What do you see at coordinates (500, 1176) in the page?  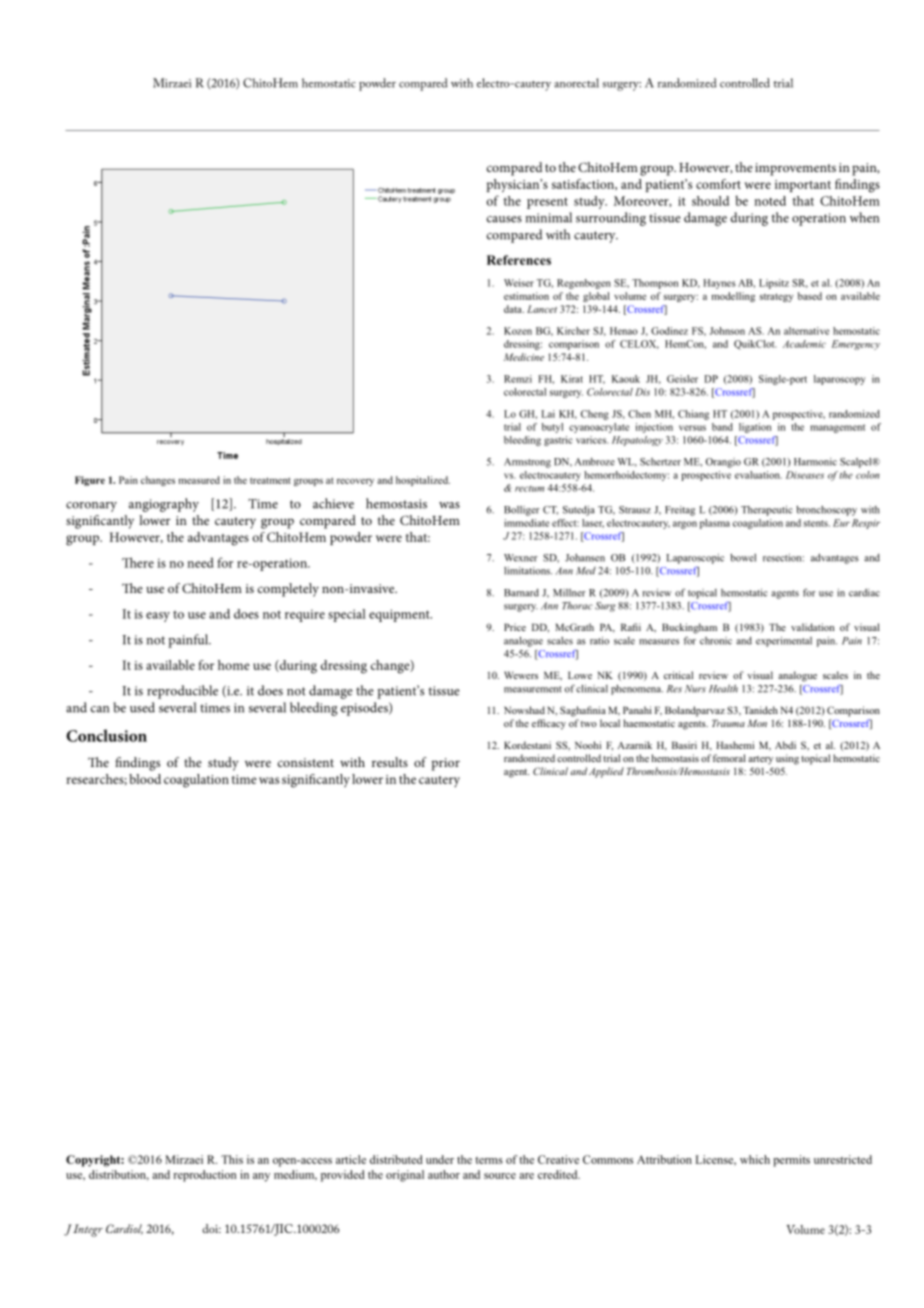 I see `source` at bounding box center [500, 1176].
